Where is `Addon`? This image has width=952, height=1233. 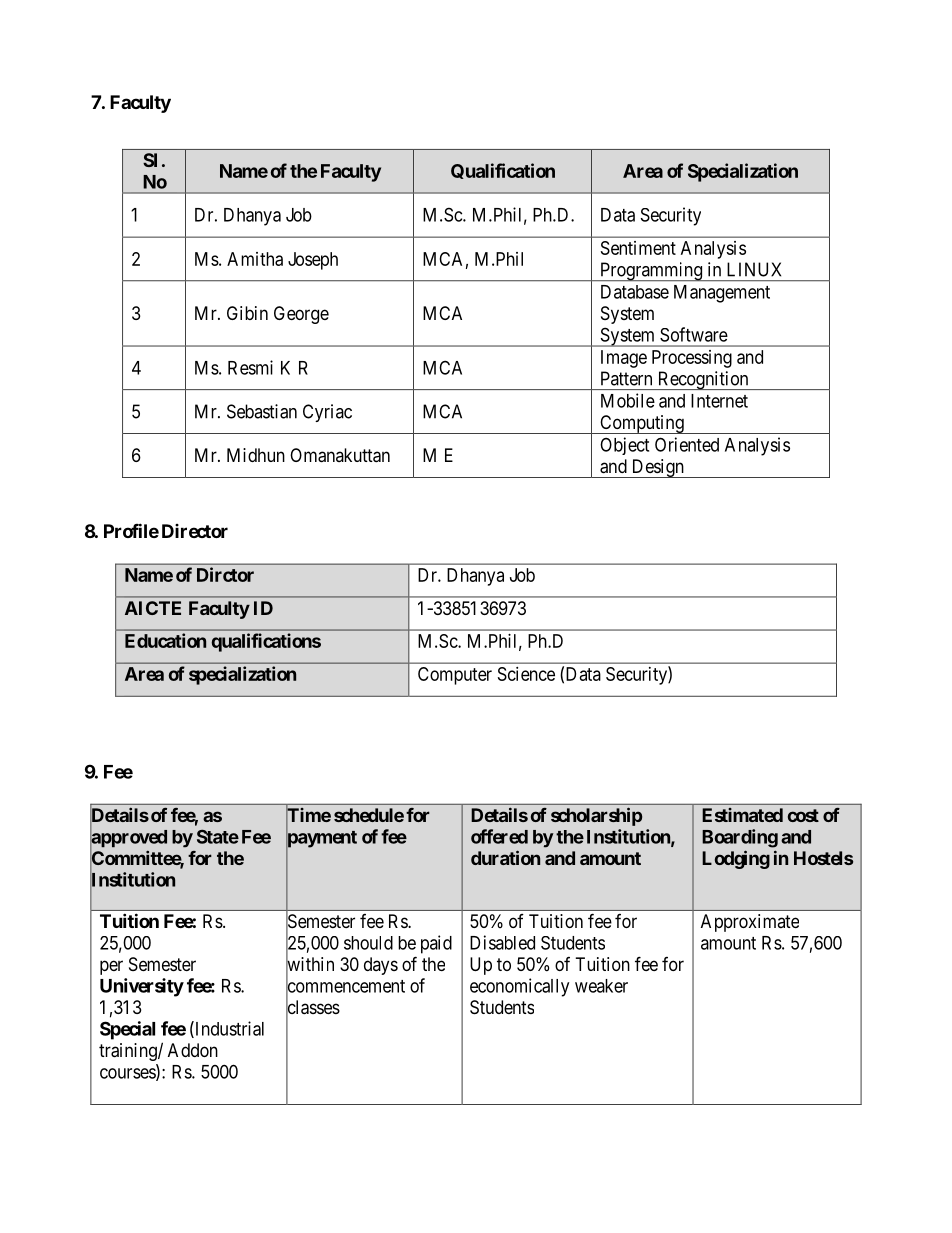 Addon is located at coordinates (193, 1050).
